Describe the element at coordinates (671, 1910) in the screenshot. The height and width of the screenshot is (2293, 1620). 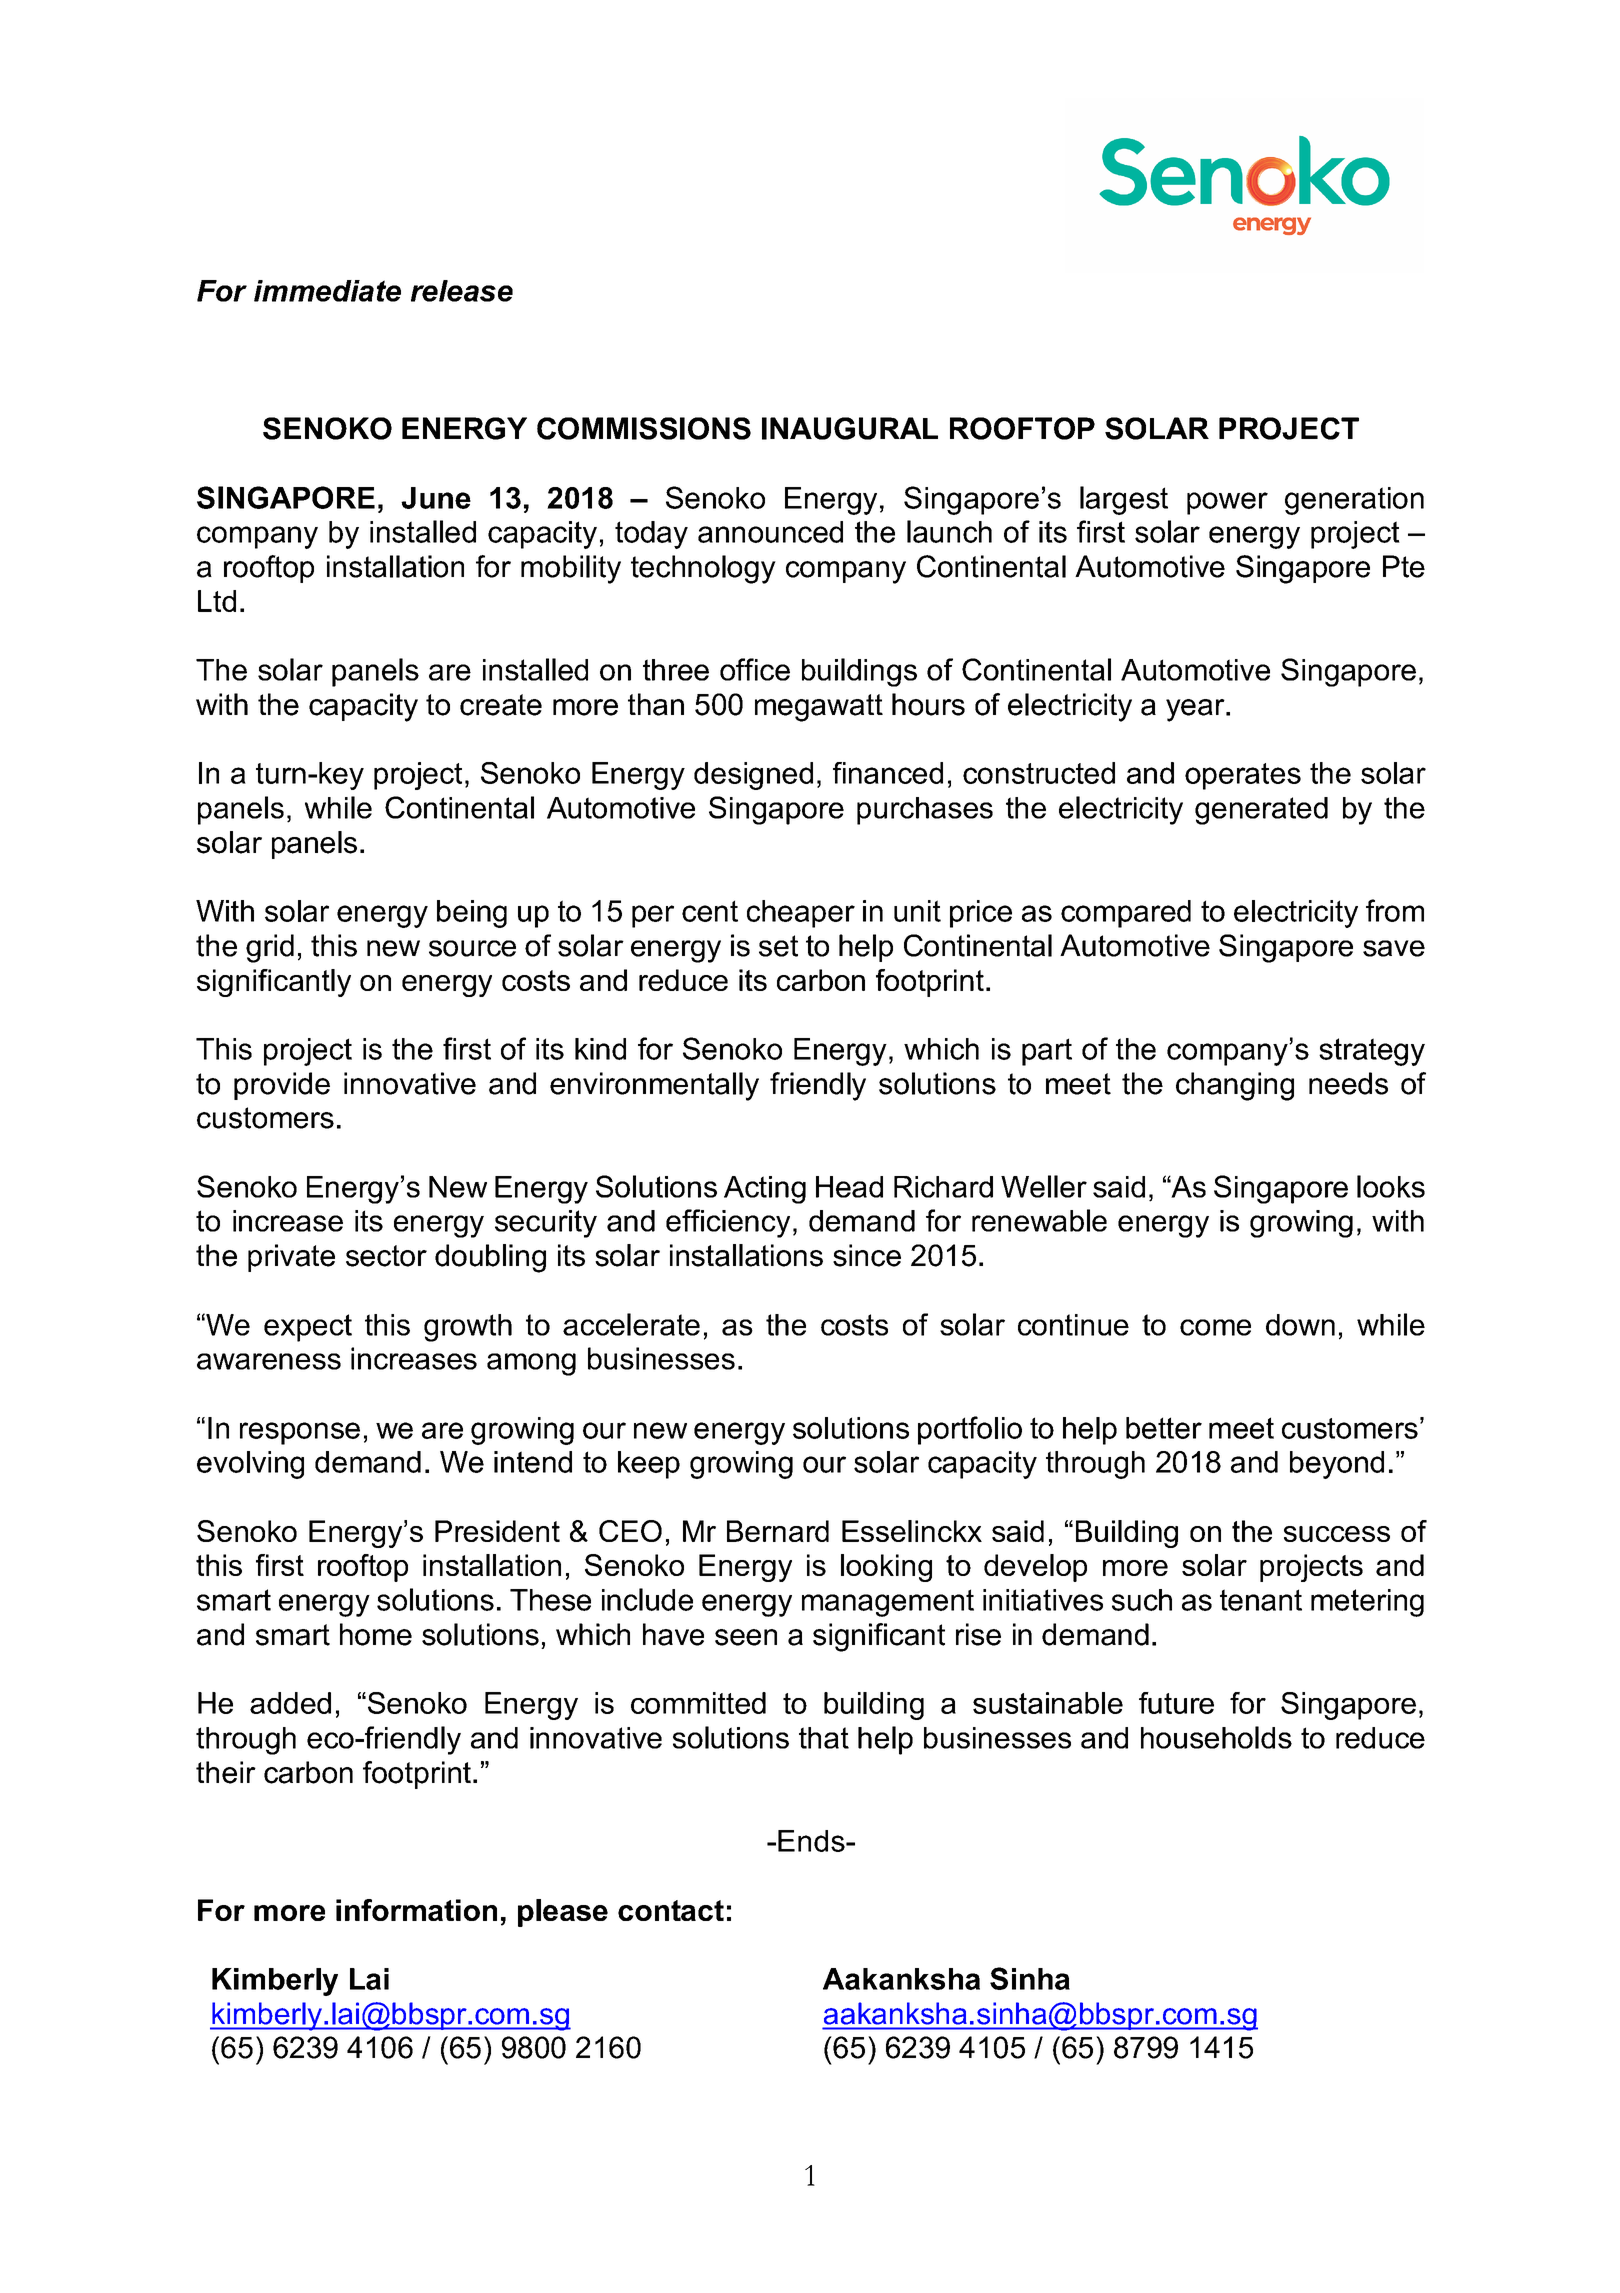
I see `contact` at that location.
